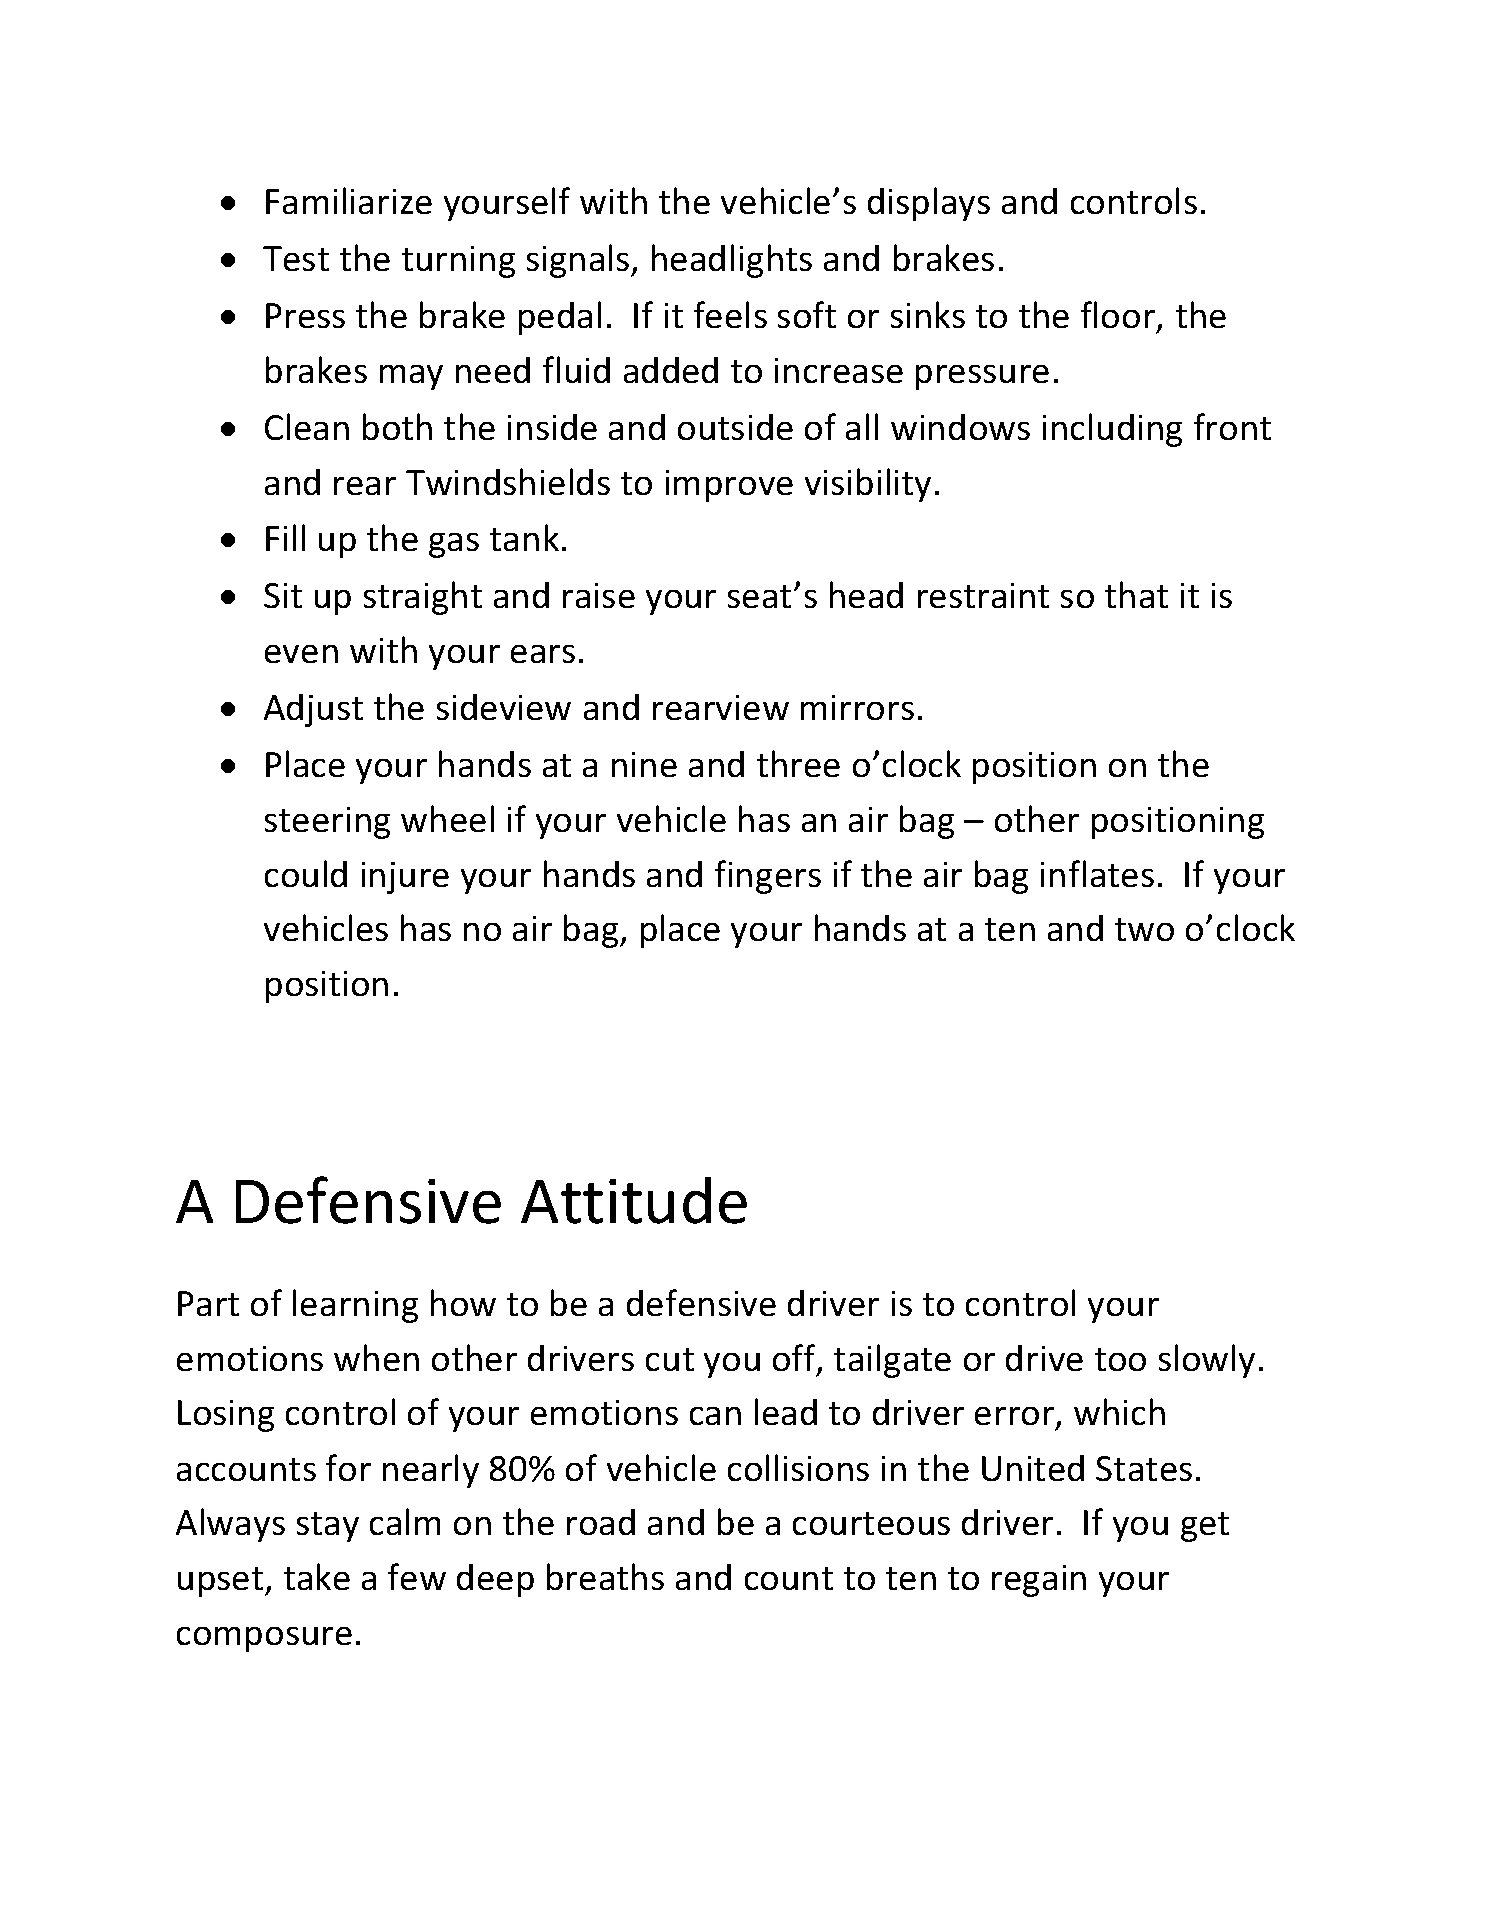  I want to click on Adjust, so click(313, 710).
